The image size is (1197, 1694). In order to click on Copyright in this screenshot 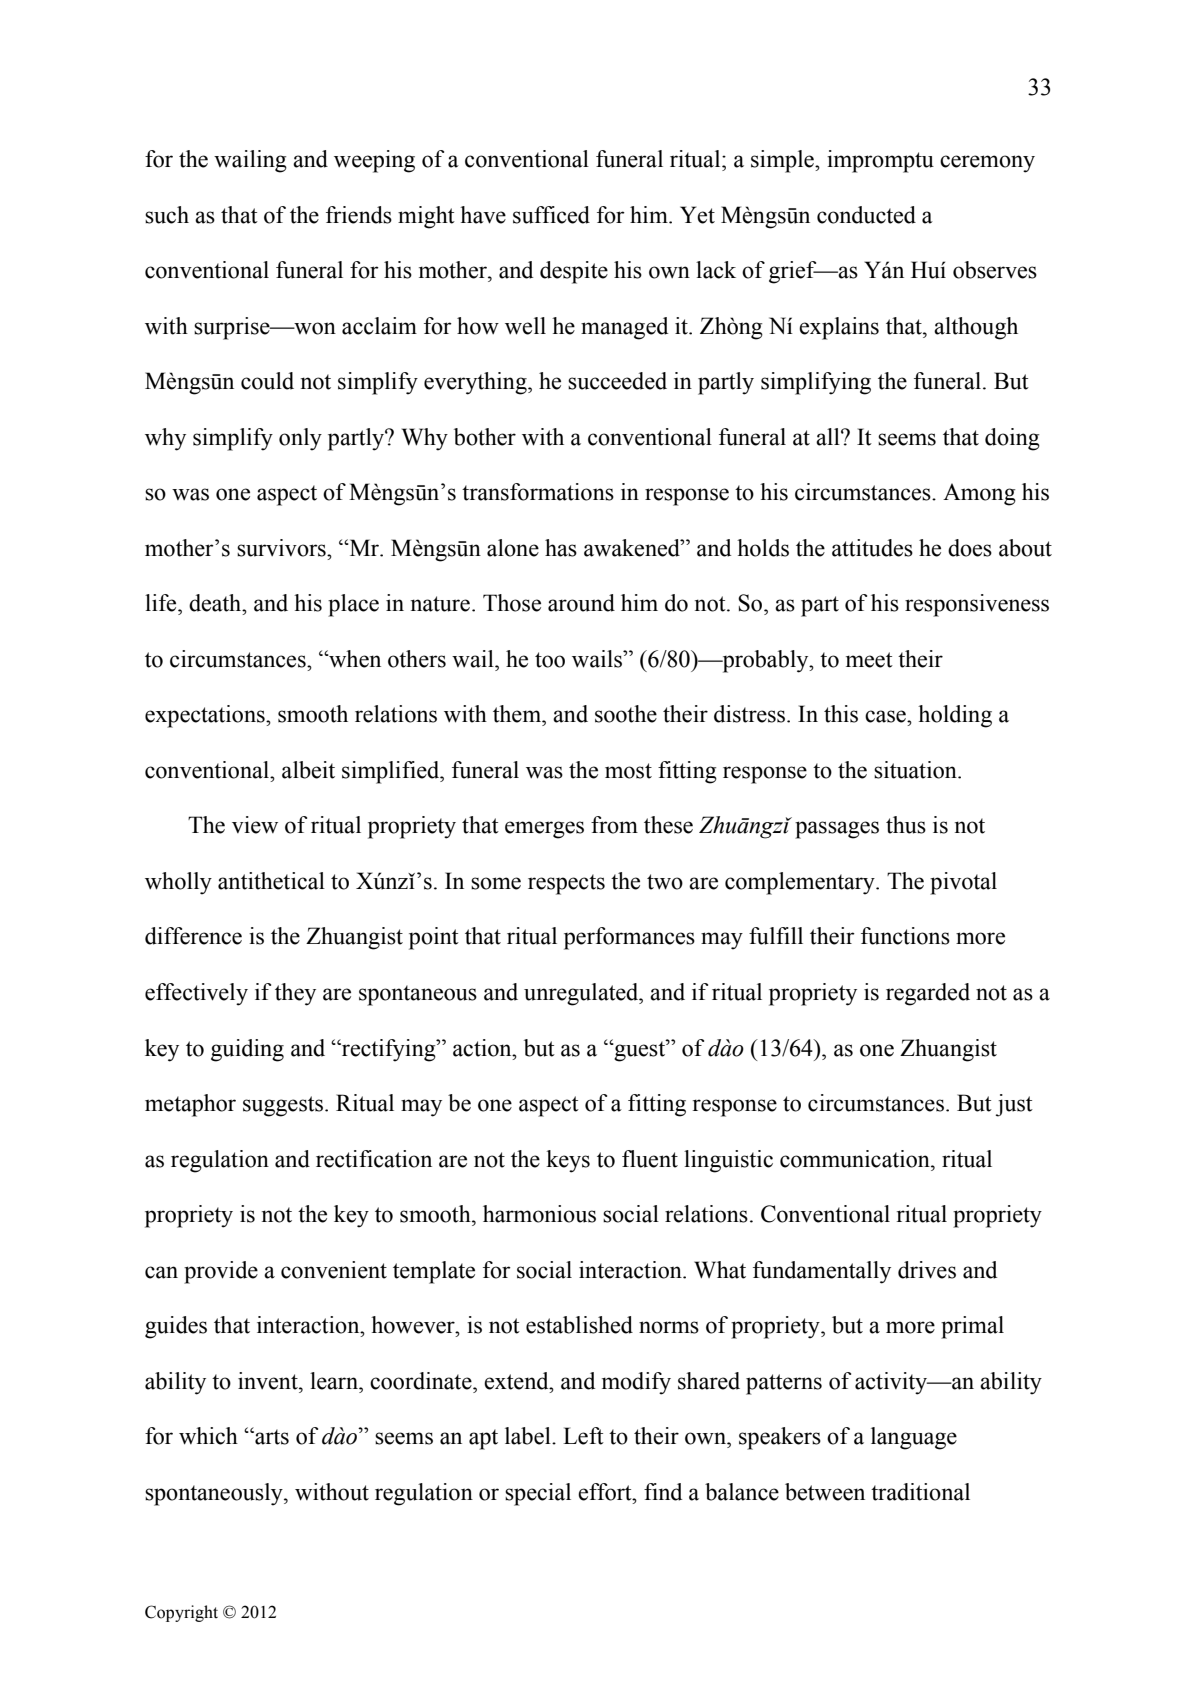, I will do `click(181, 1613)`.
